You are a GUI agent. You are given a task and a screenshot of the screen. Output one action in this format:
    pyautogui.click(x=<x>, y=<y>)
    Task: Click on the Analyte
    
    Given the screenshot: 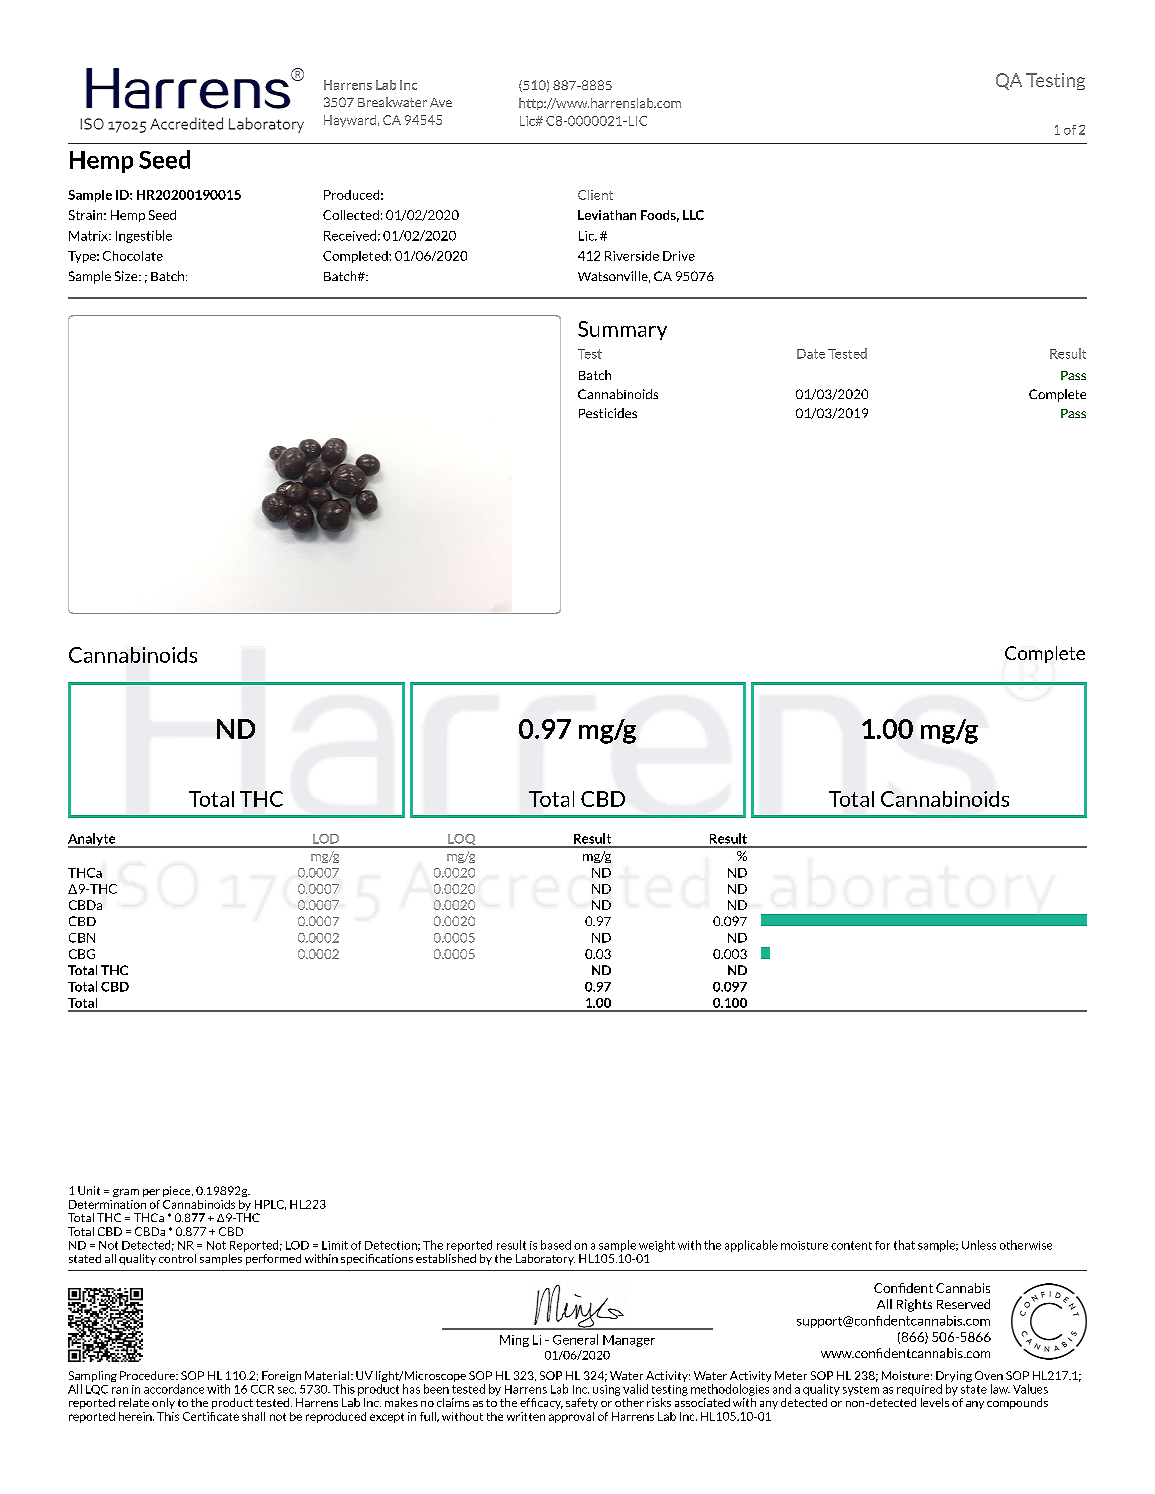 What is the action you would take?
    pyautogui.click(x=93, y=840)
